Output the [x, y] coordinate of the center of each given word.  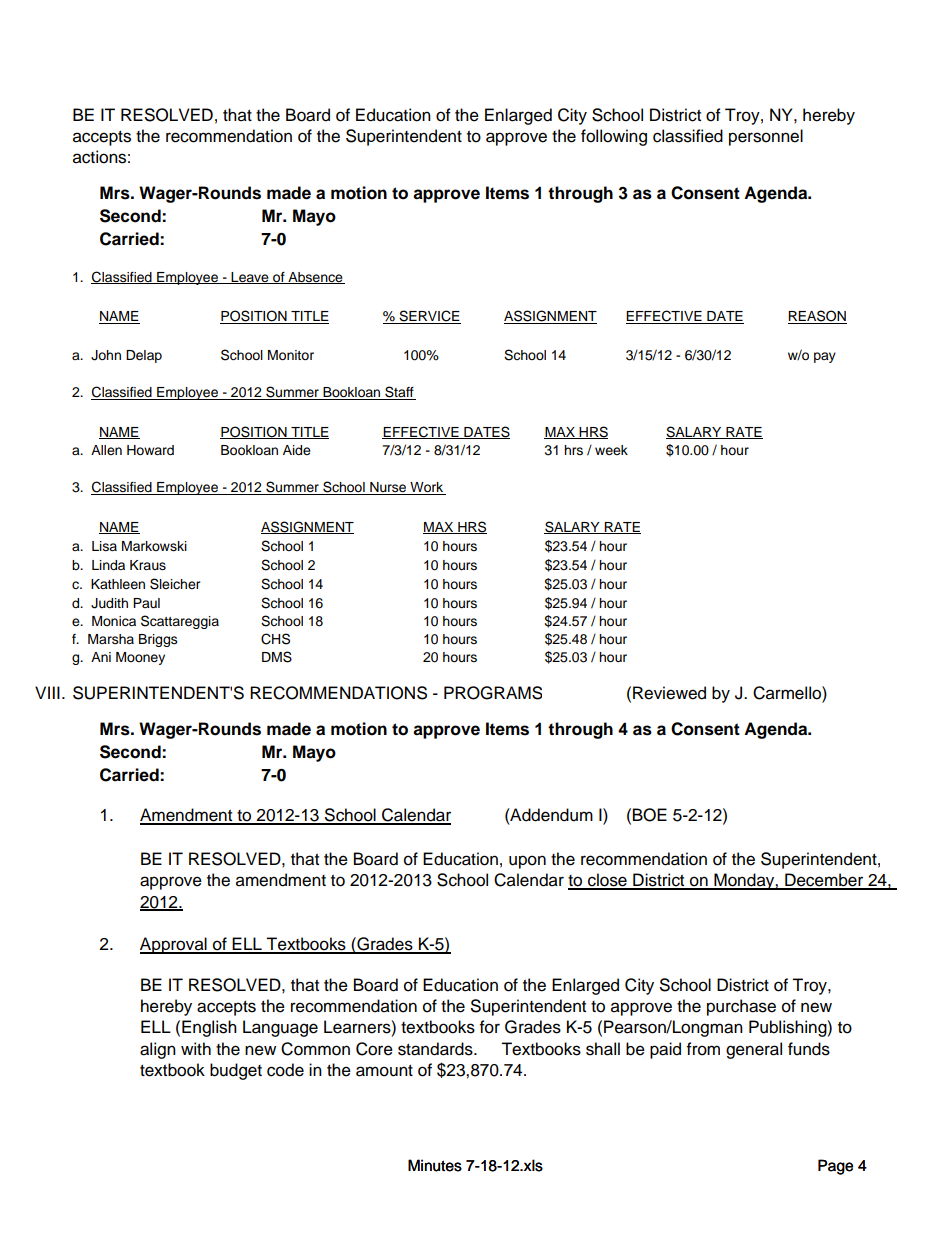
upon [527, 862]
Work [427, 488]
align [158, 1050]
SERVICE [429, 317]
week [611, 450]
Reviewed [669, 693]
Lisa [104, 546]
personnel [766, 137]
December [824, 881]
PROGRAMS [493, 693]
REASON [817, 317]
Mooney [140, 658]
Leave [250, 278]
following [614, 137]
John [106, 355]
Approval [174, 945]
